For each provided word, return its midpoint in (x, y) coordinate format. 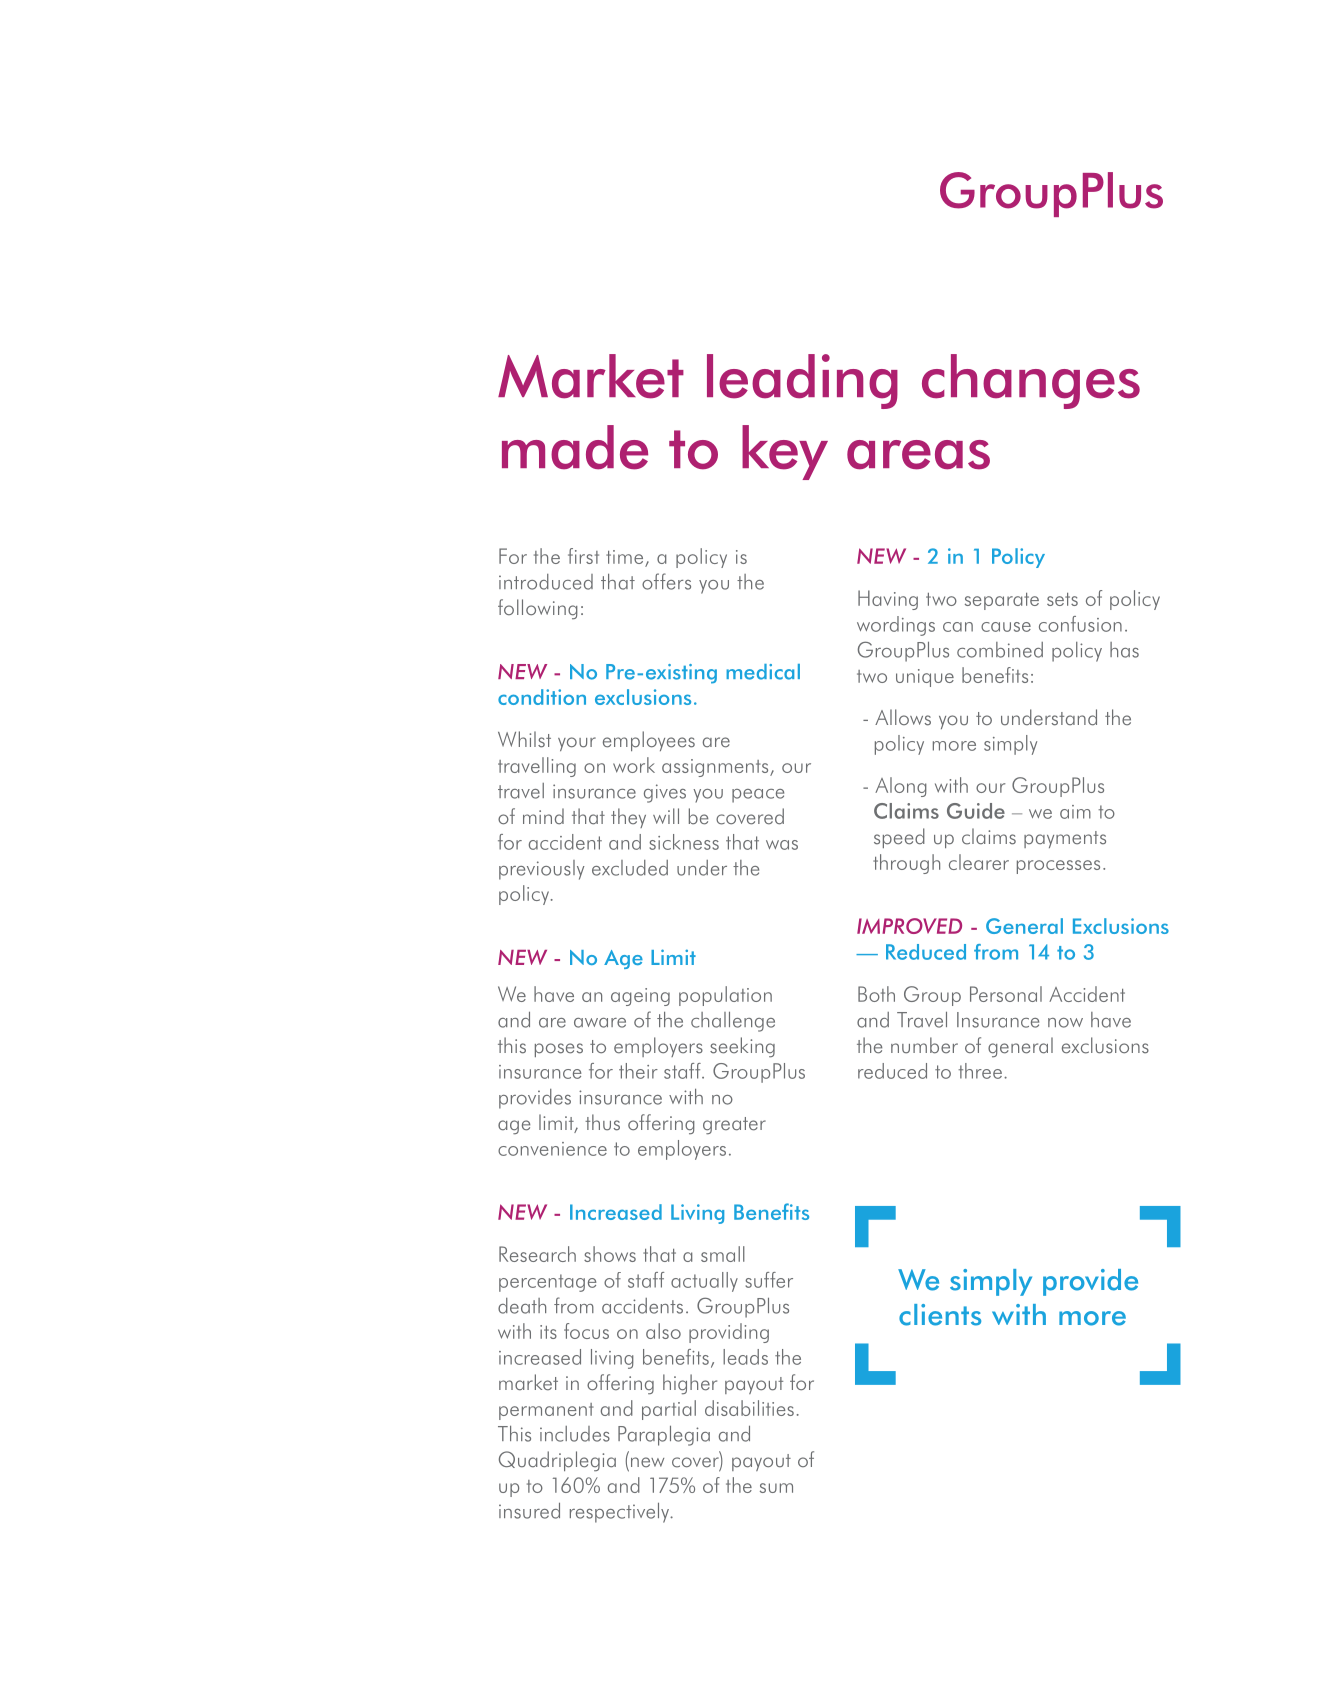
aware (600, 1023)
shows (610, 1254)
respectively (621, 1513)
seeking (742, 1047)
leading (802, 381)
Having (888, 600)
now (1065, 1023)
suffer (769, 1280)
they (628, 818)
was (782, 845)
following (538, 609)
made (575, 447)
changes (1031, 381)
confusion (1080, 624)
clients (940, 1315)
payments (1065, 839)
